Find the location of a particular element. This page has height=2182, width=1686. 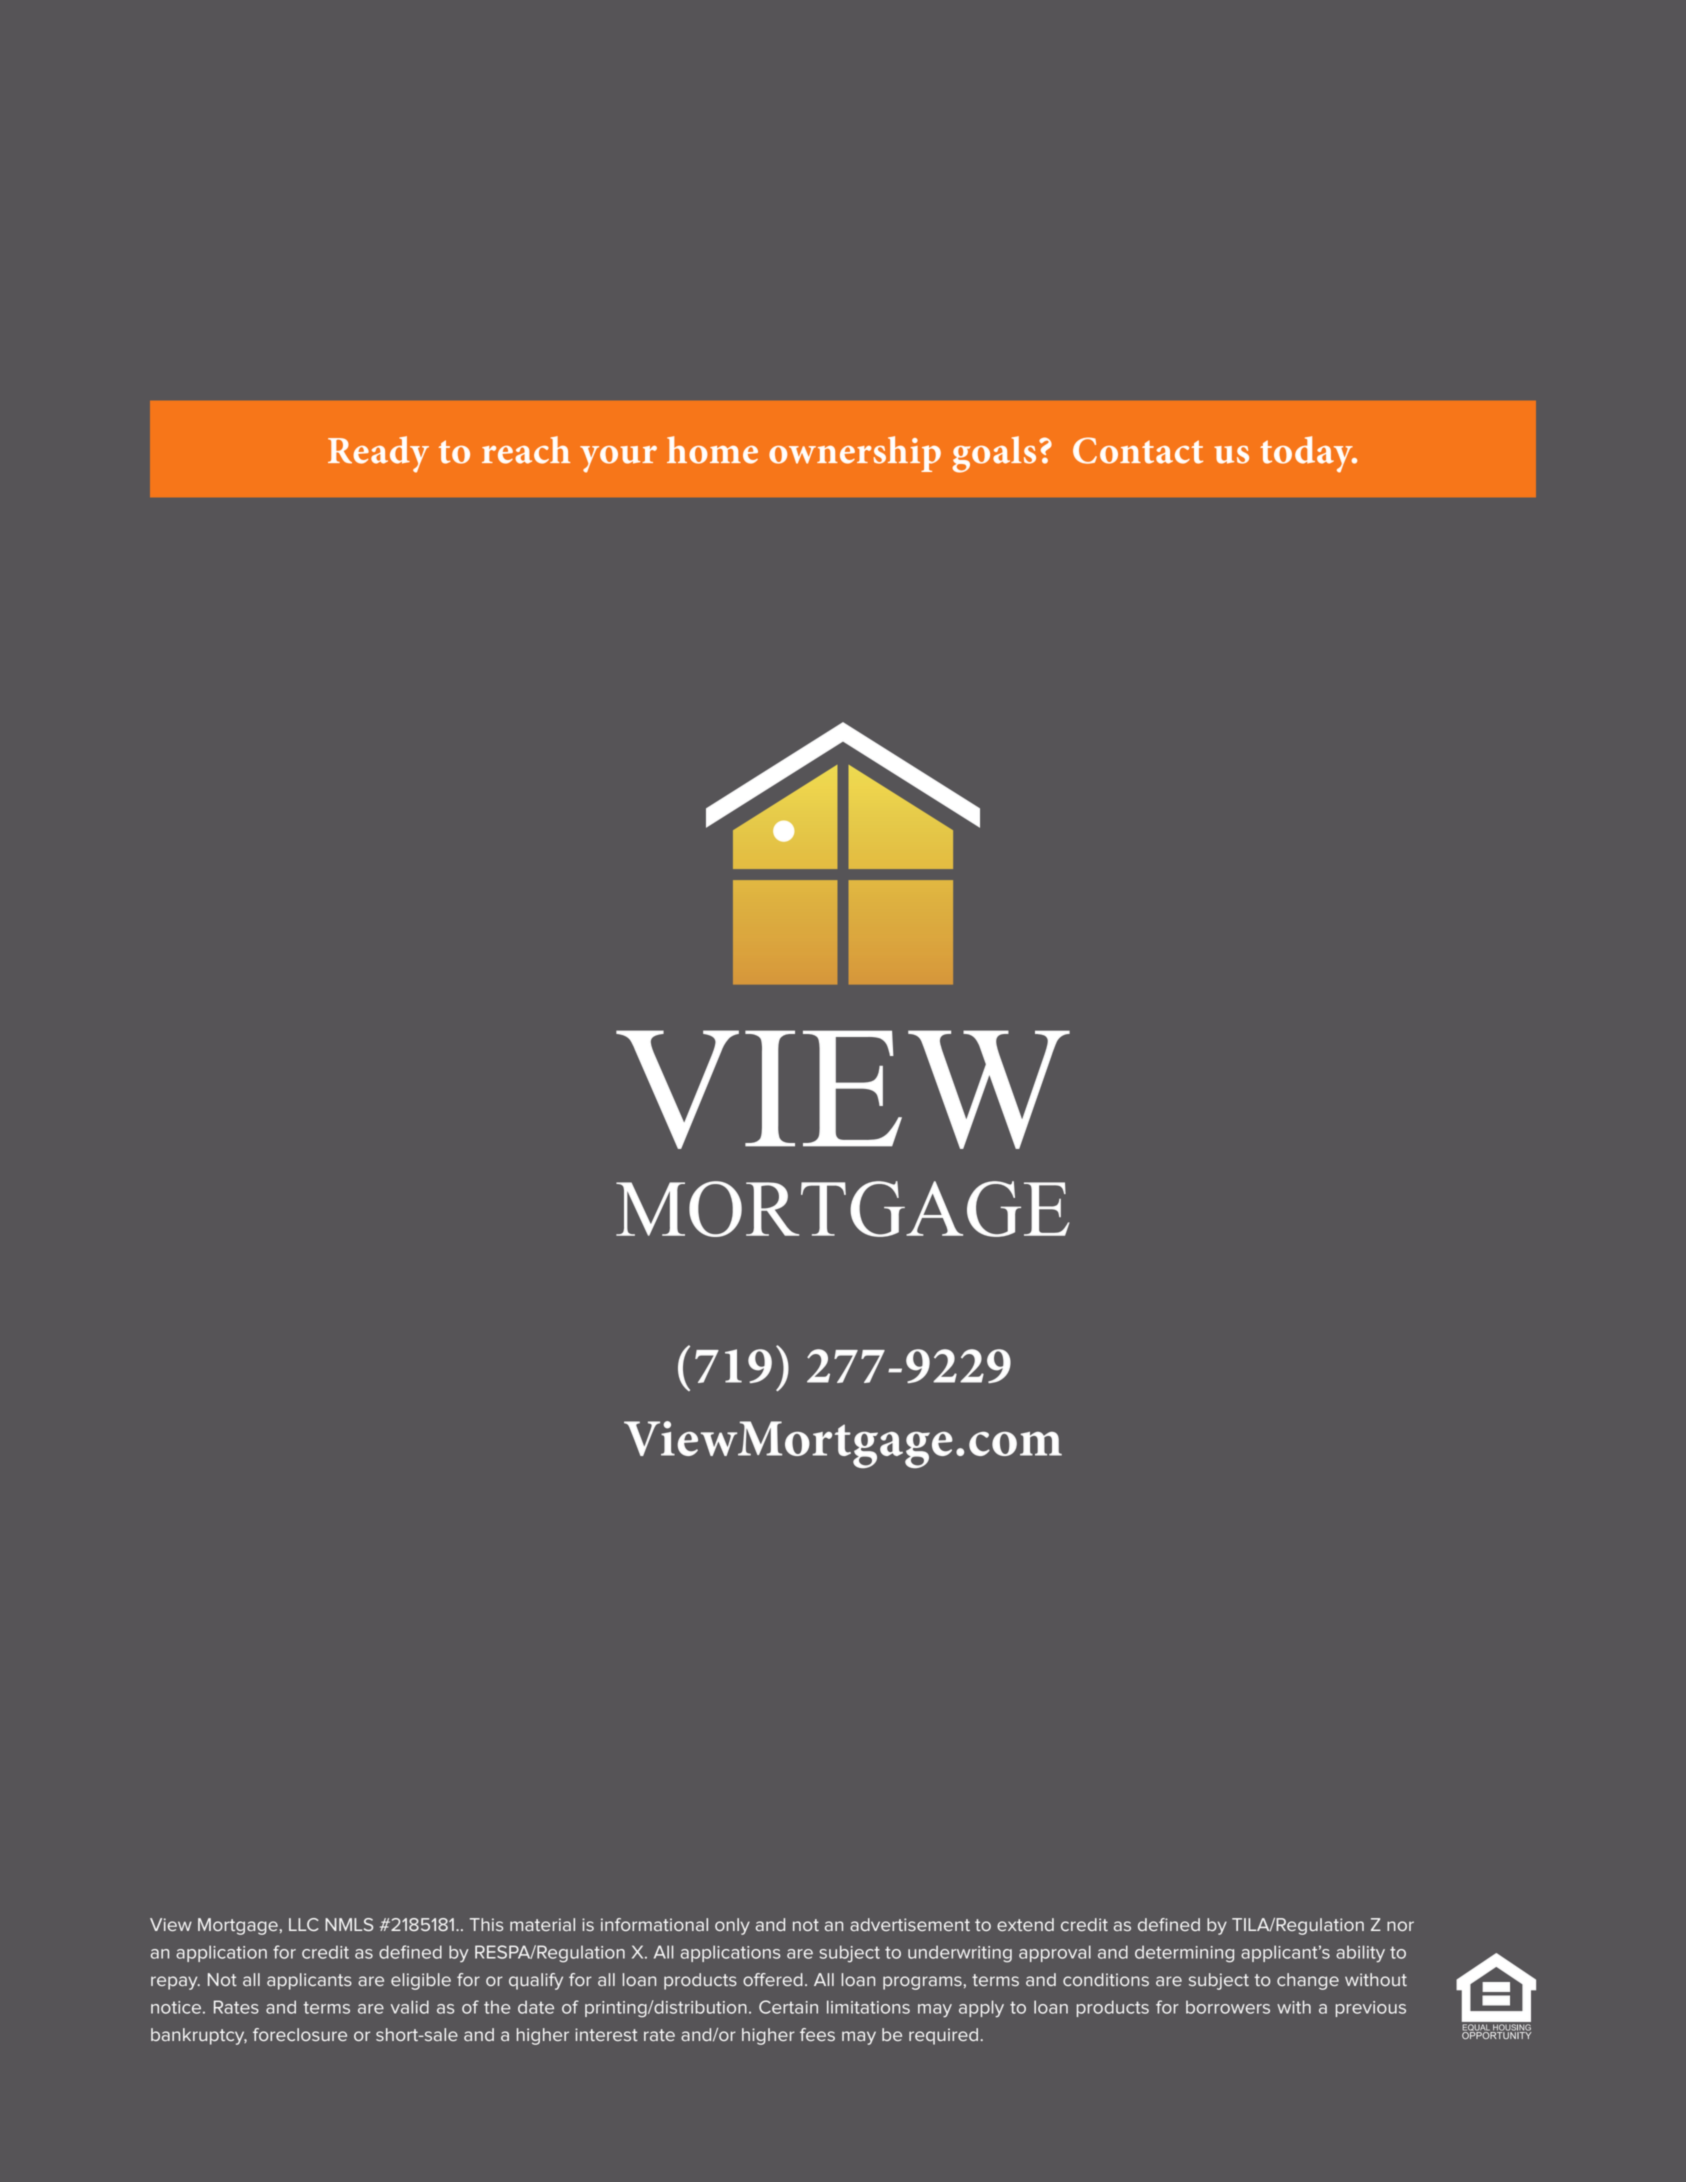

Ready is located at coordinates (378, 454).
